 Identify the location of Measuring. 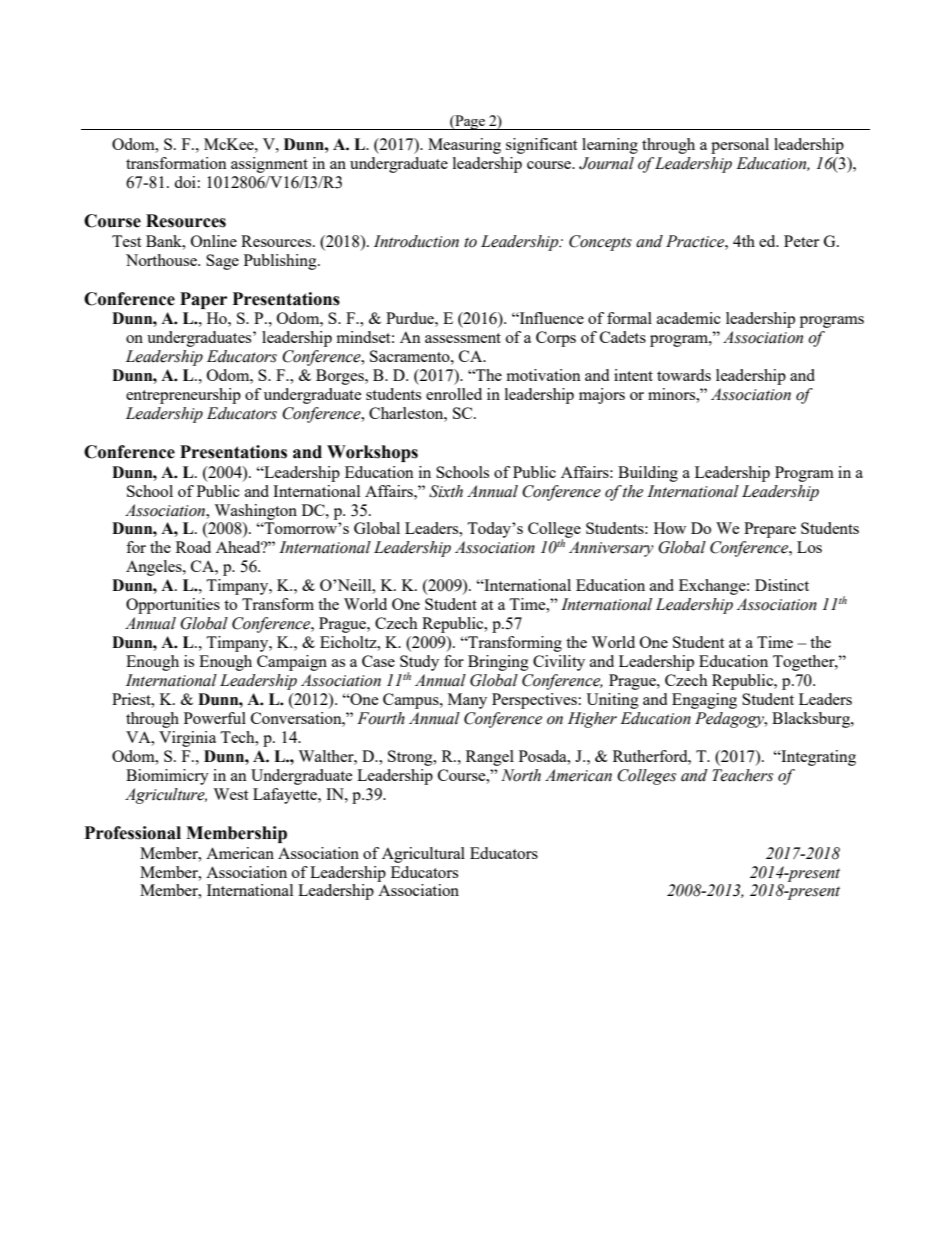
(464, 146).
